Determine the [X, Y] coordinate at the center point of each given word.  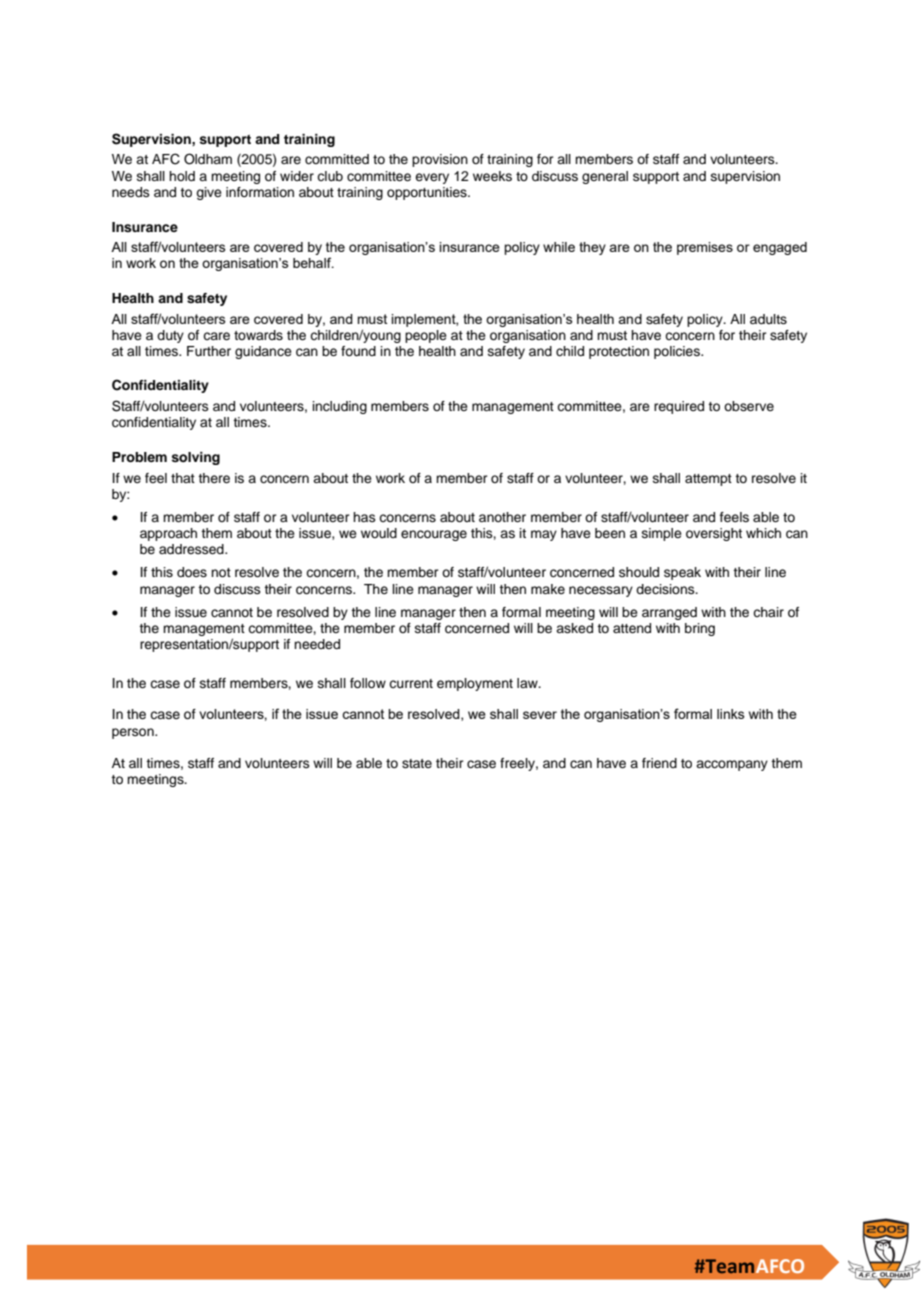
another [502, 517]
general [605, 177]
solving [195, 458]
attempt [708, 480]
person [134, 733]
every [432, 178]
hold [182, 176]
